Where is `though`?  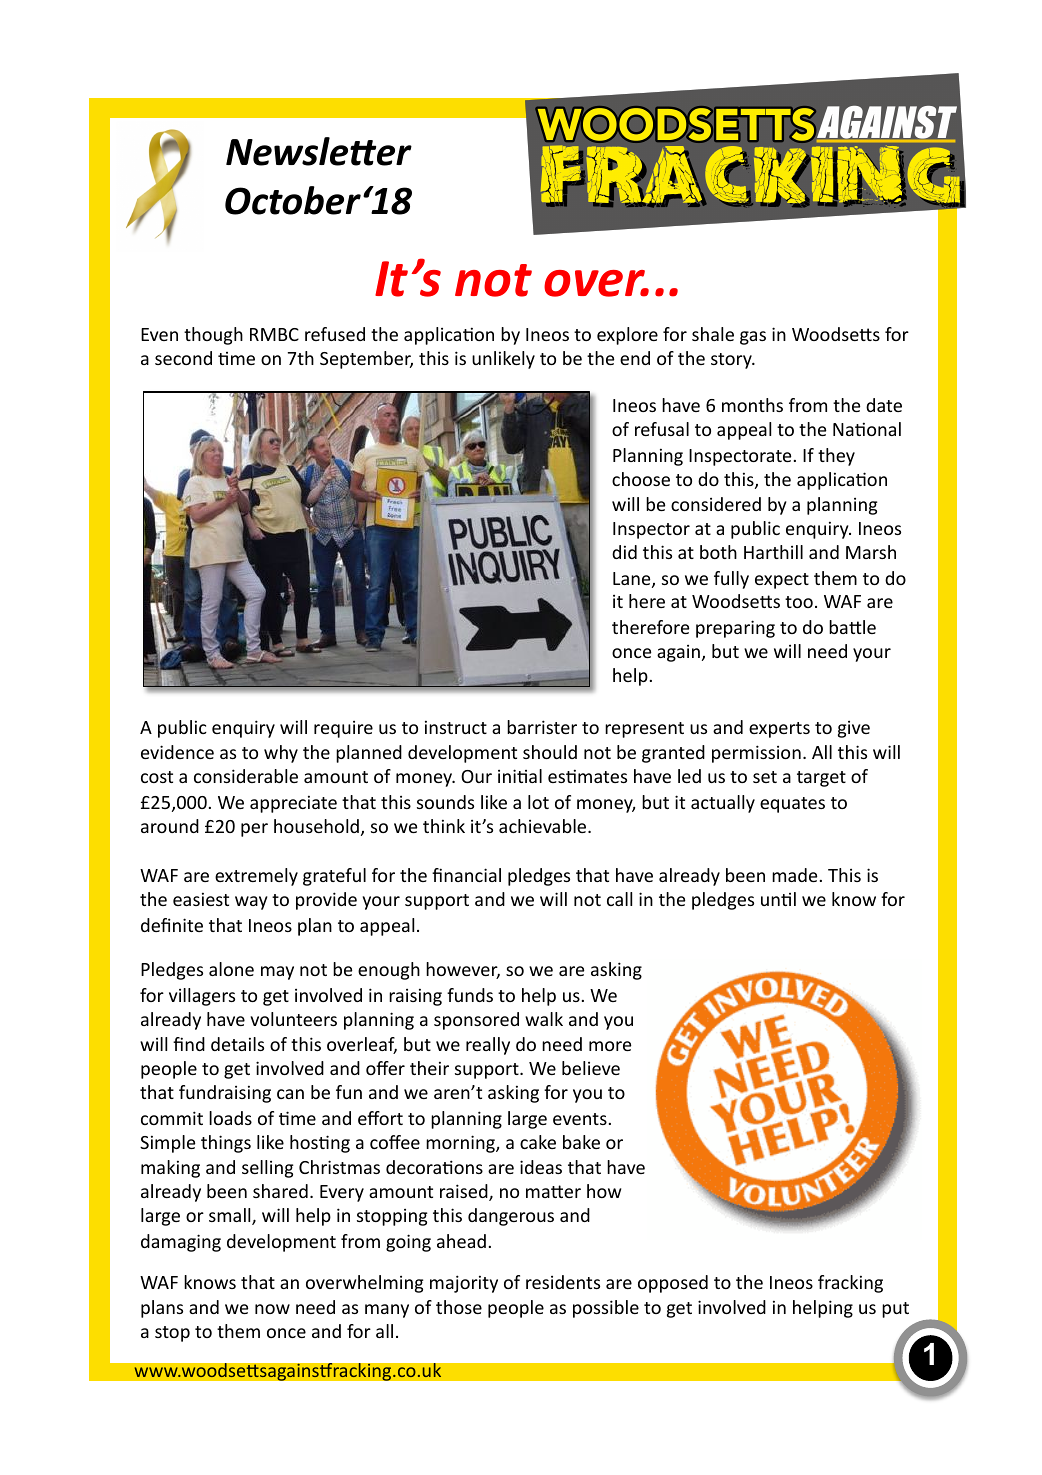 though is located at coordinates (213, 336).
